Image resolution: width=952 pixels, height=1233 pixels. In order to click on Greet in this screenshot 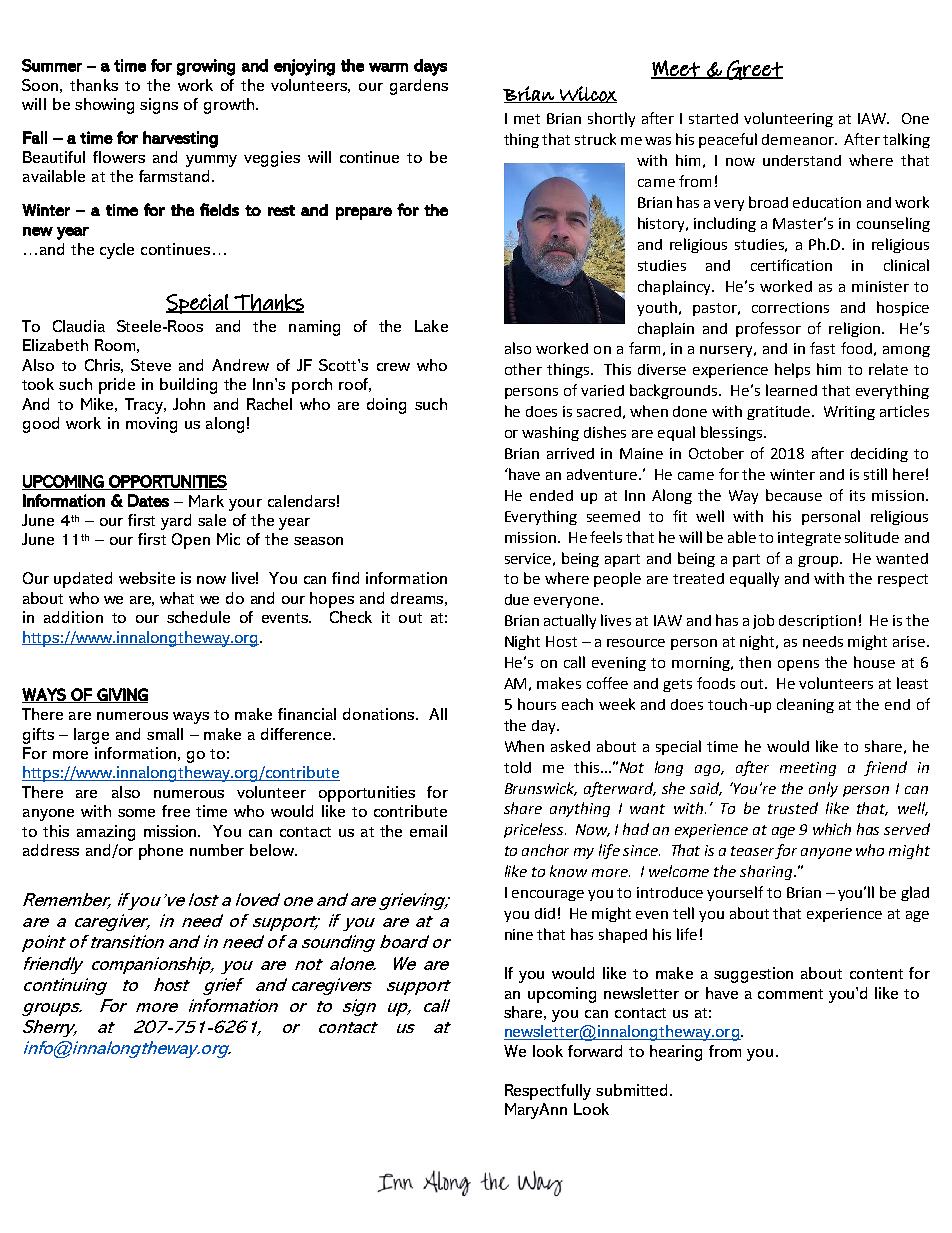, I will do `click(754, 70)`.
